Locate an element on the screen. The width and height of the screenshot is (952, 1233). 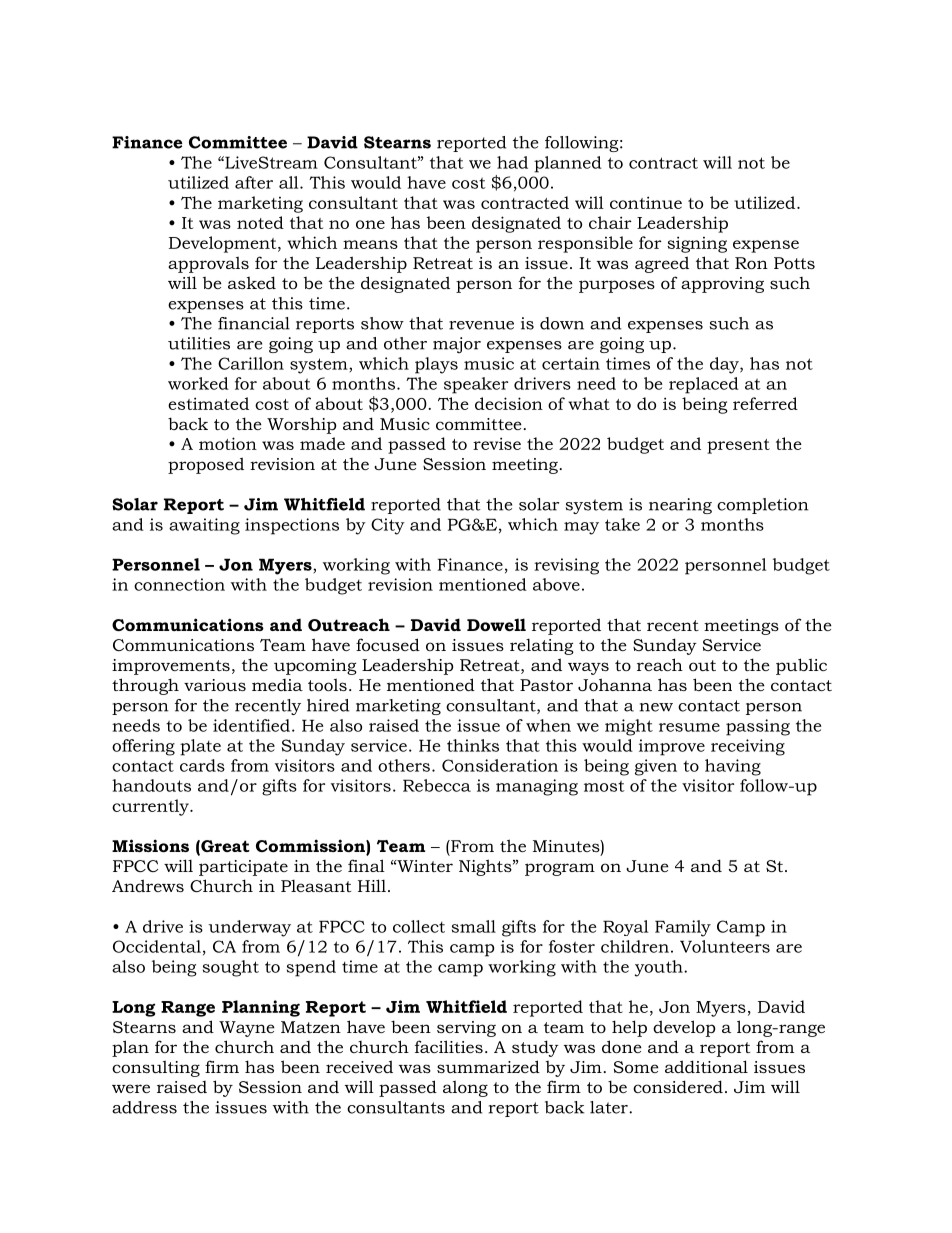
continue is located at coordinates (646, 202).
